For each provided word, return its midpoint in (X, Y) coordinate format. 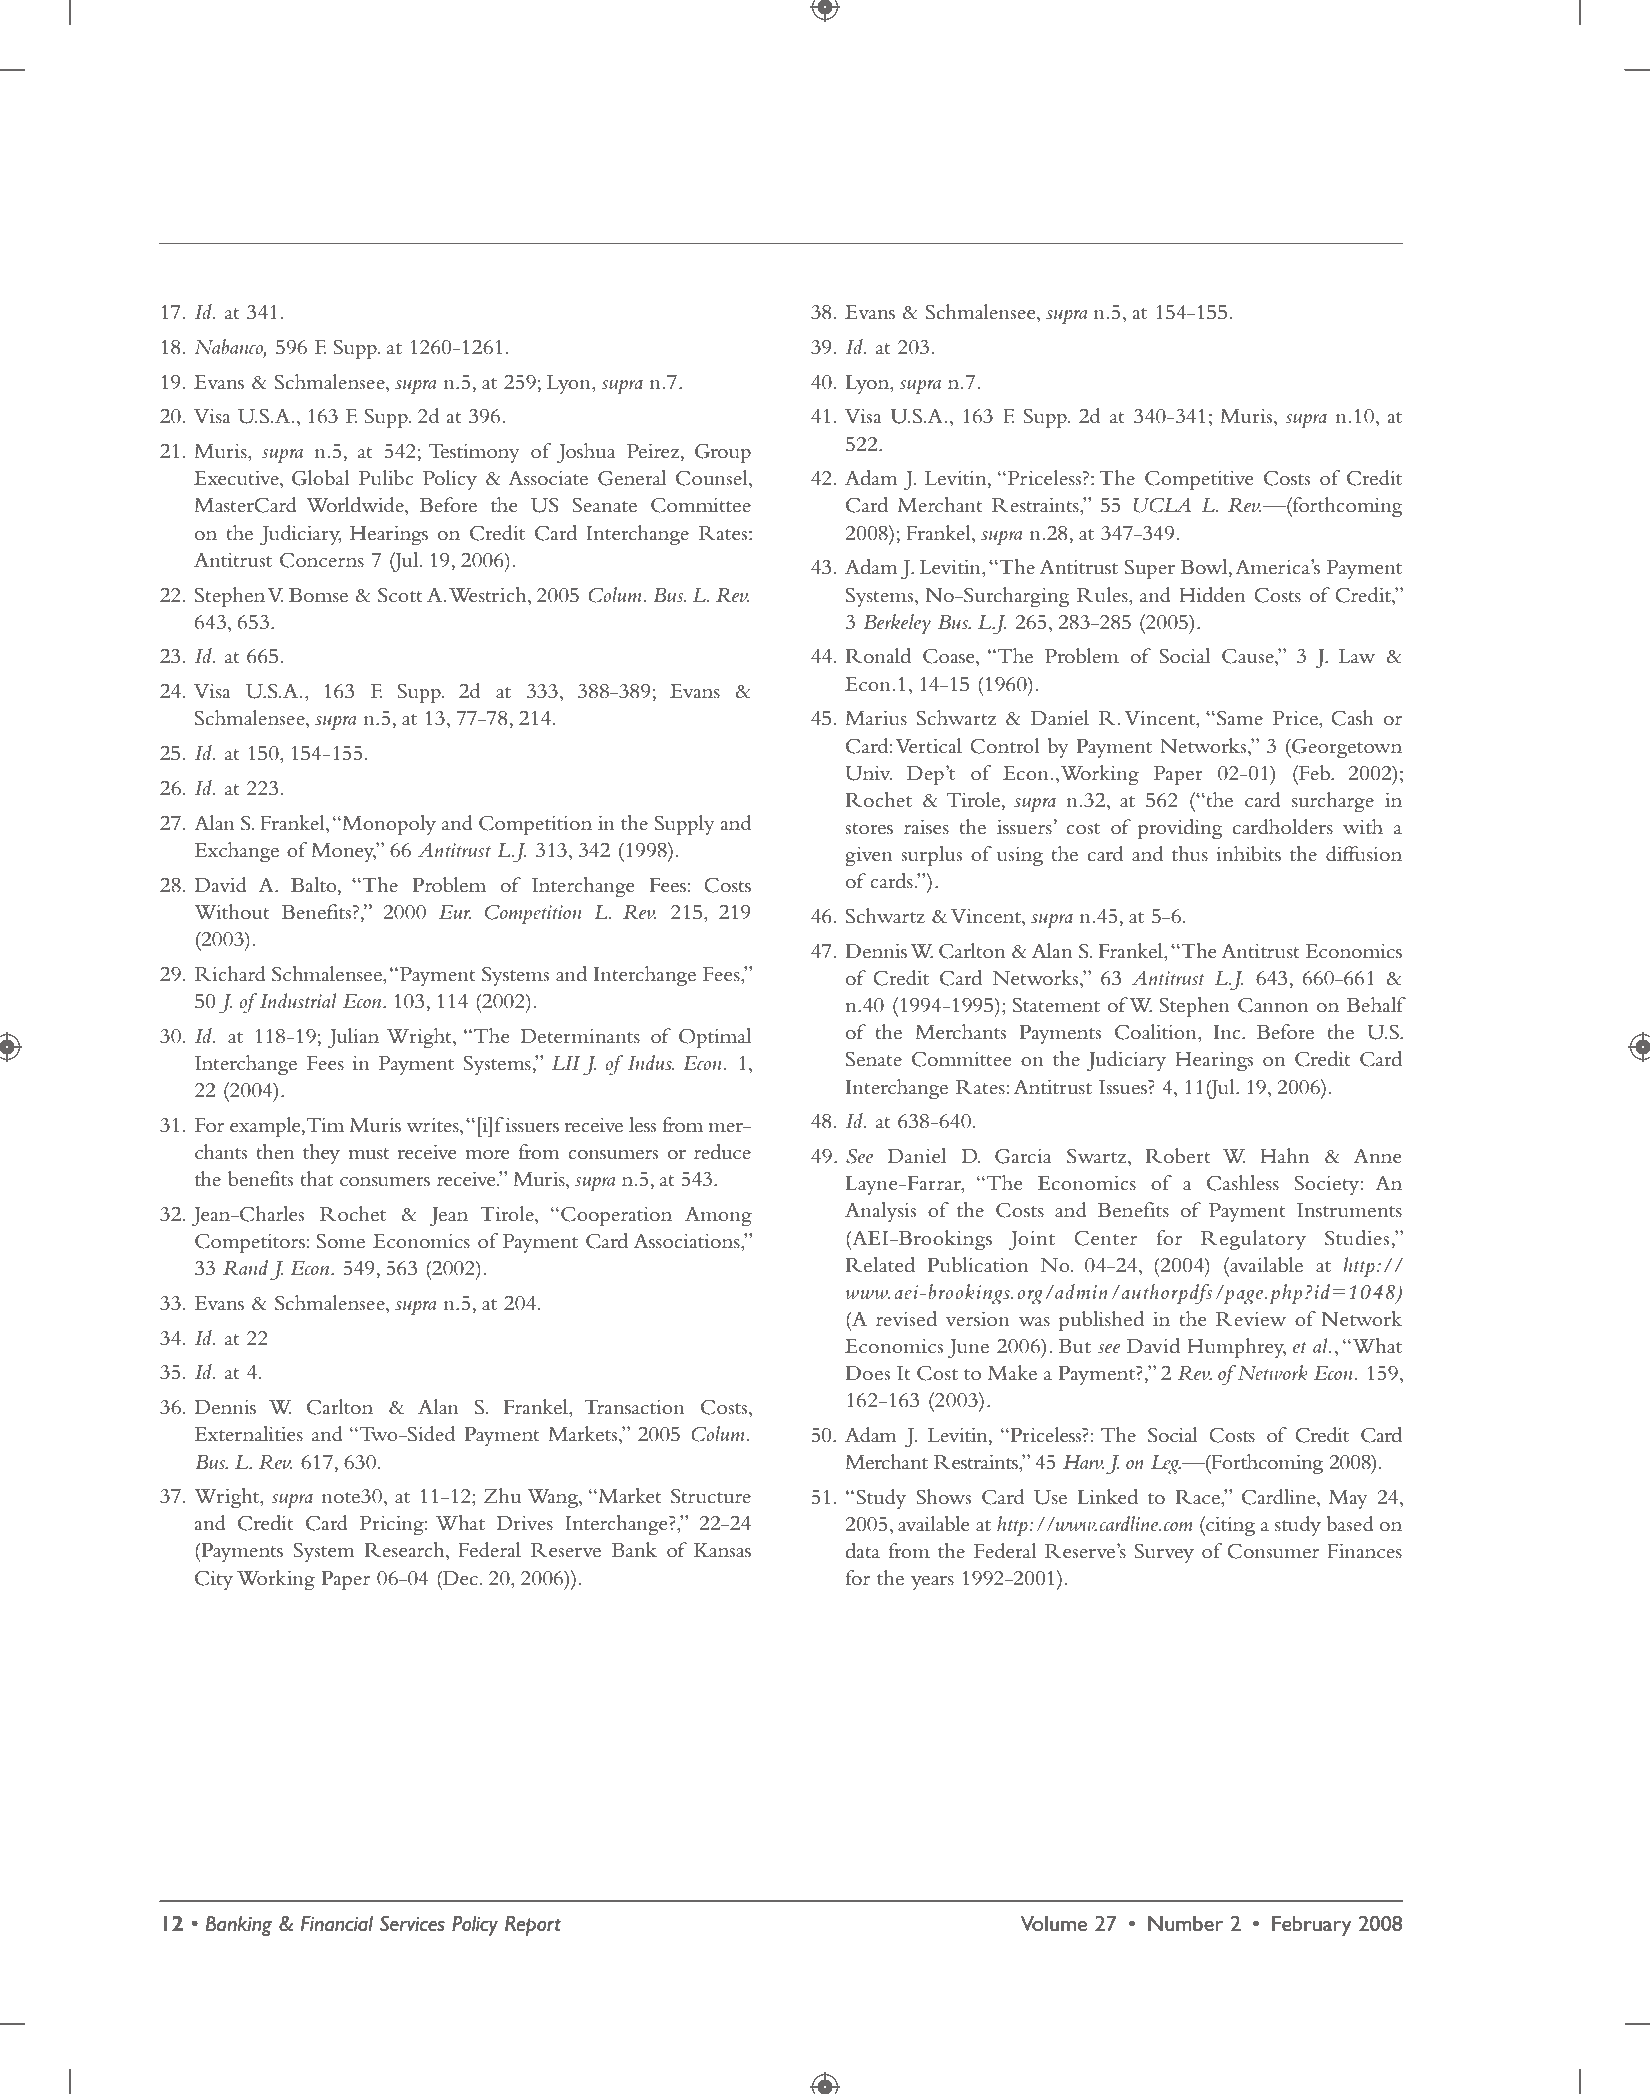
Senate (874, 1059)
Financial (337, 1924)
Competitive (1199, 480)
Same (1240, 718)
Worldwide (356, 506)
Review (1251, 1319)
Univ (869, 773)
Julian (353, 1038)
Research (405, 1551)
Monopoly (388, 825)
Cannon (1273, 1005)
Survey (1164, 1553)
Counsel (713, 479)
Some (341, 1241)
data (863, 1551)
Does (867, 1373)
